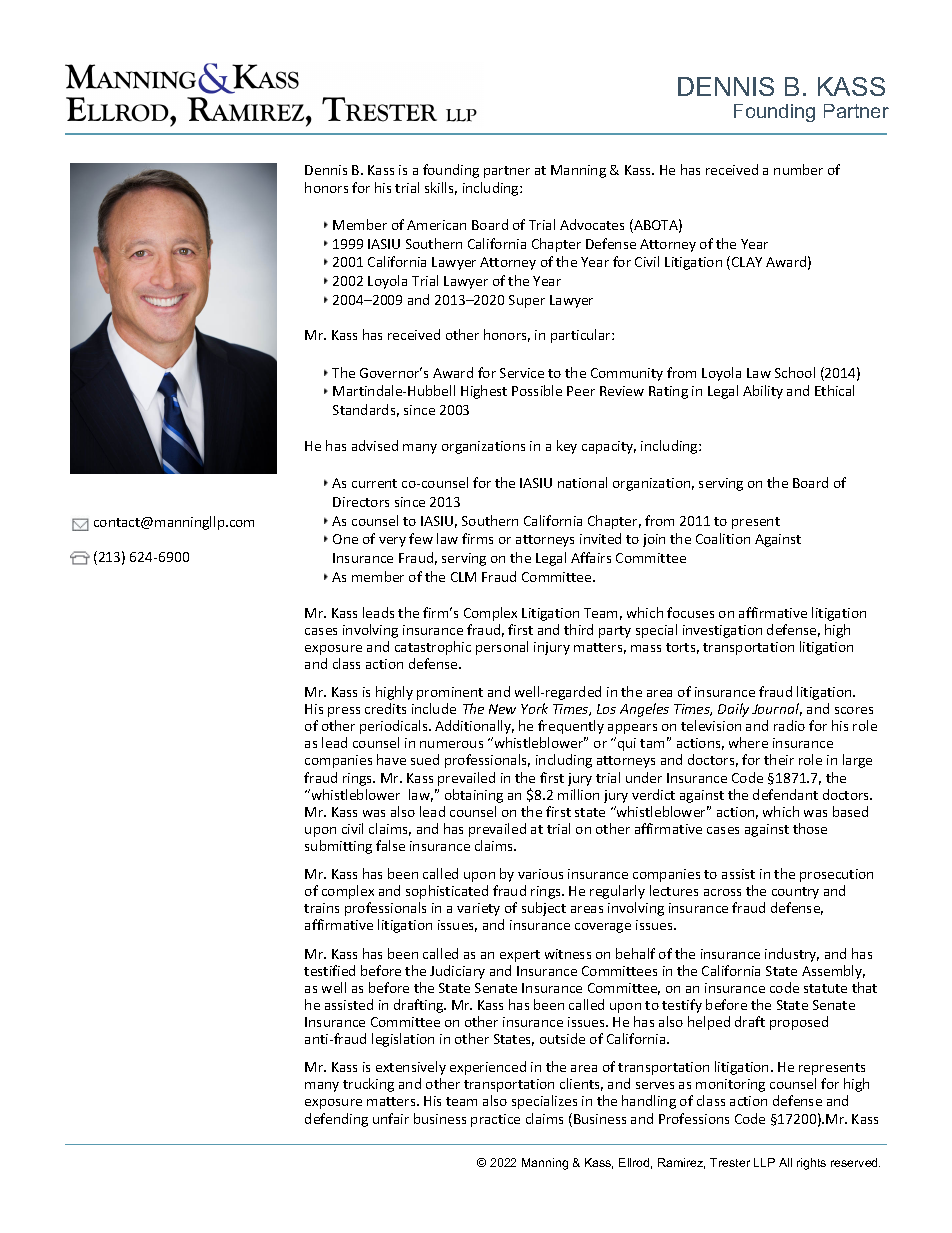 This document has width=952, height=1233. Describe the element at coordinates (777, 709) in the document. I see `Journal` at that location.
